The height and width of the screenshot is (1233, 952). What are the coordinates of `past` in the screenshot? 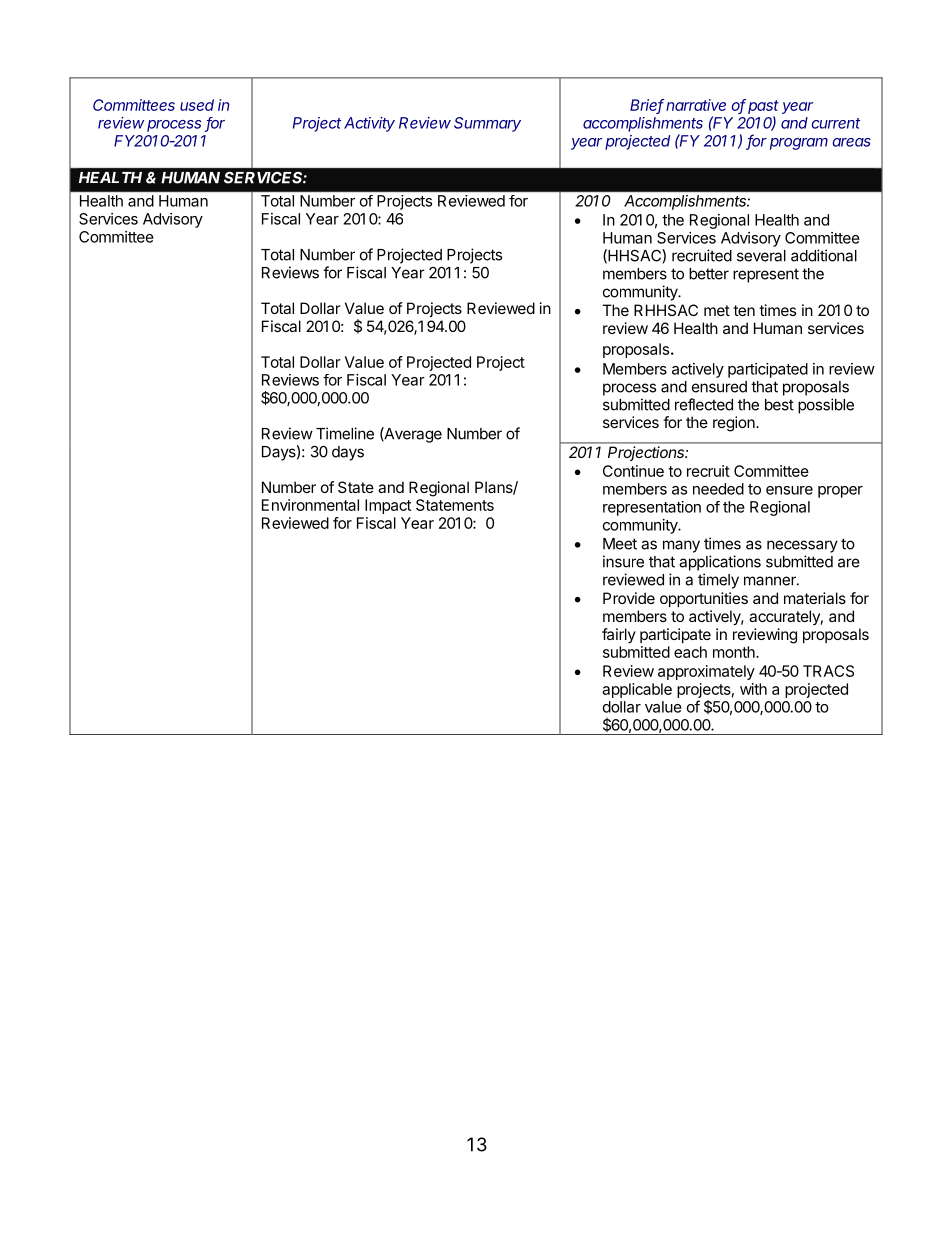 It's located at (763, 107).
